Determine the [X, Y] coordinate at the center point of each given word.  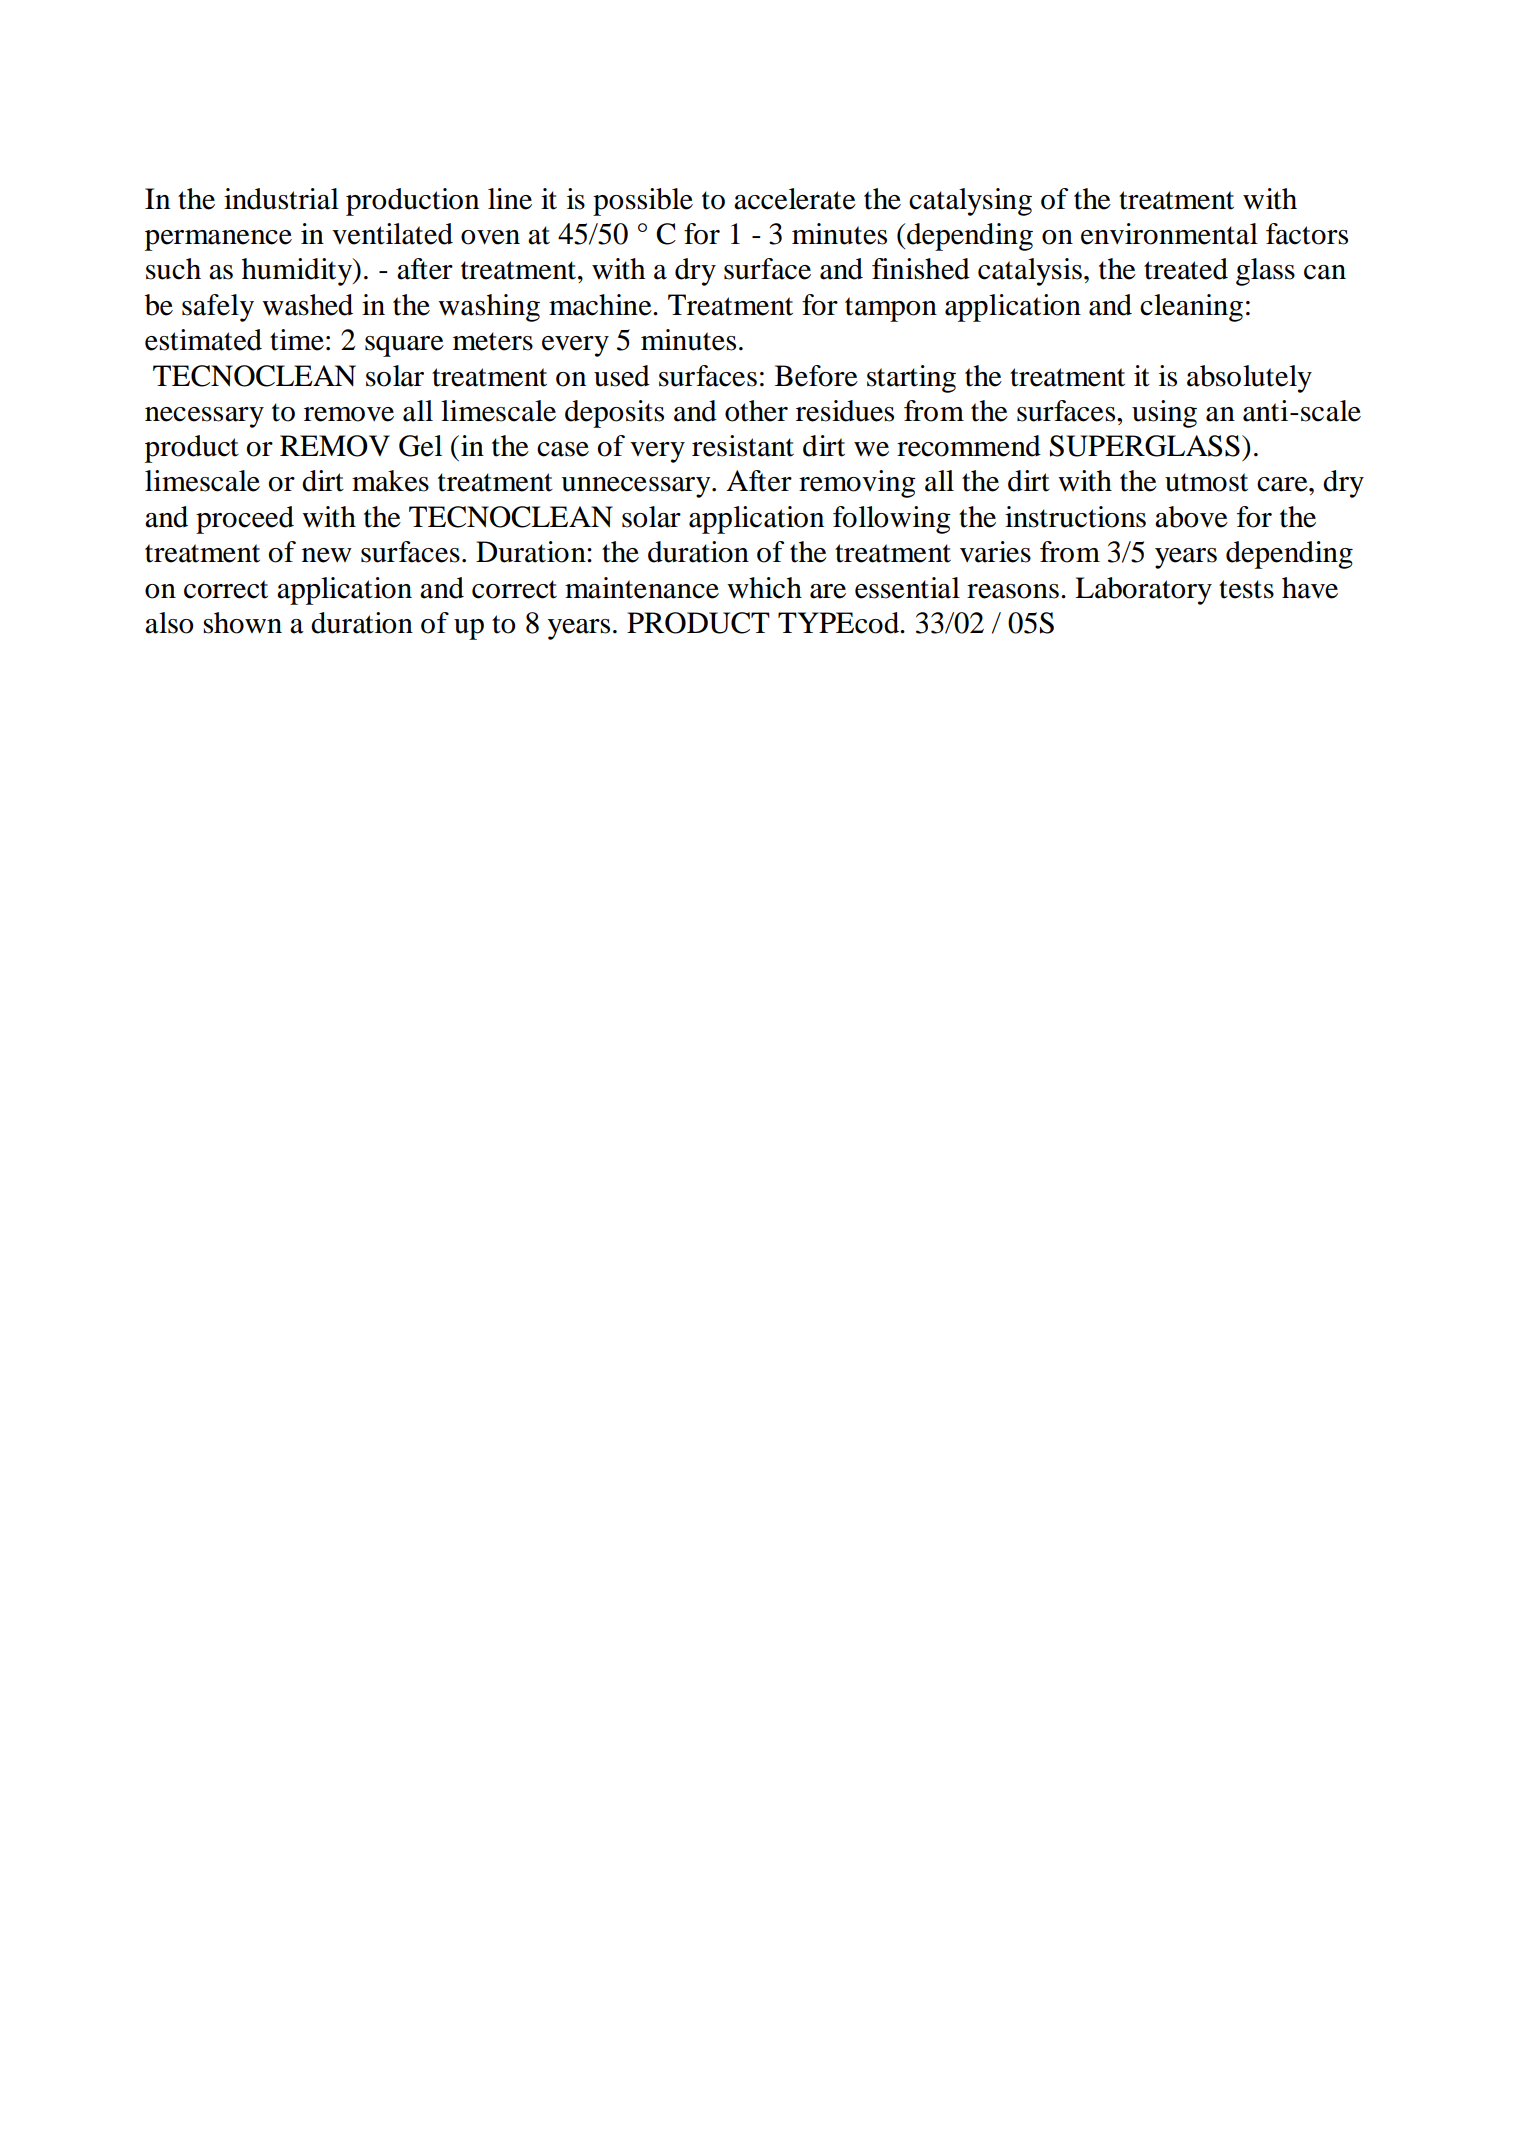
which [764, 588]
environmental [1169, 234]
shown [242, 623]
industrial [281, 199]
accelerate [795, 199]
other [756, 411]
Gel [420, 446]
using [1164, 414]
